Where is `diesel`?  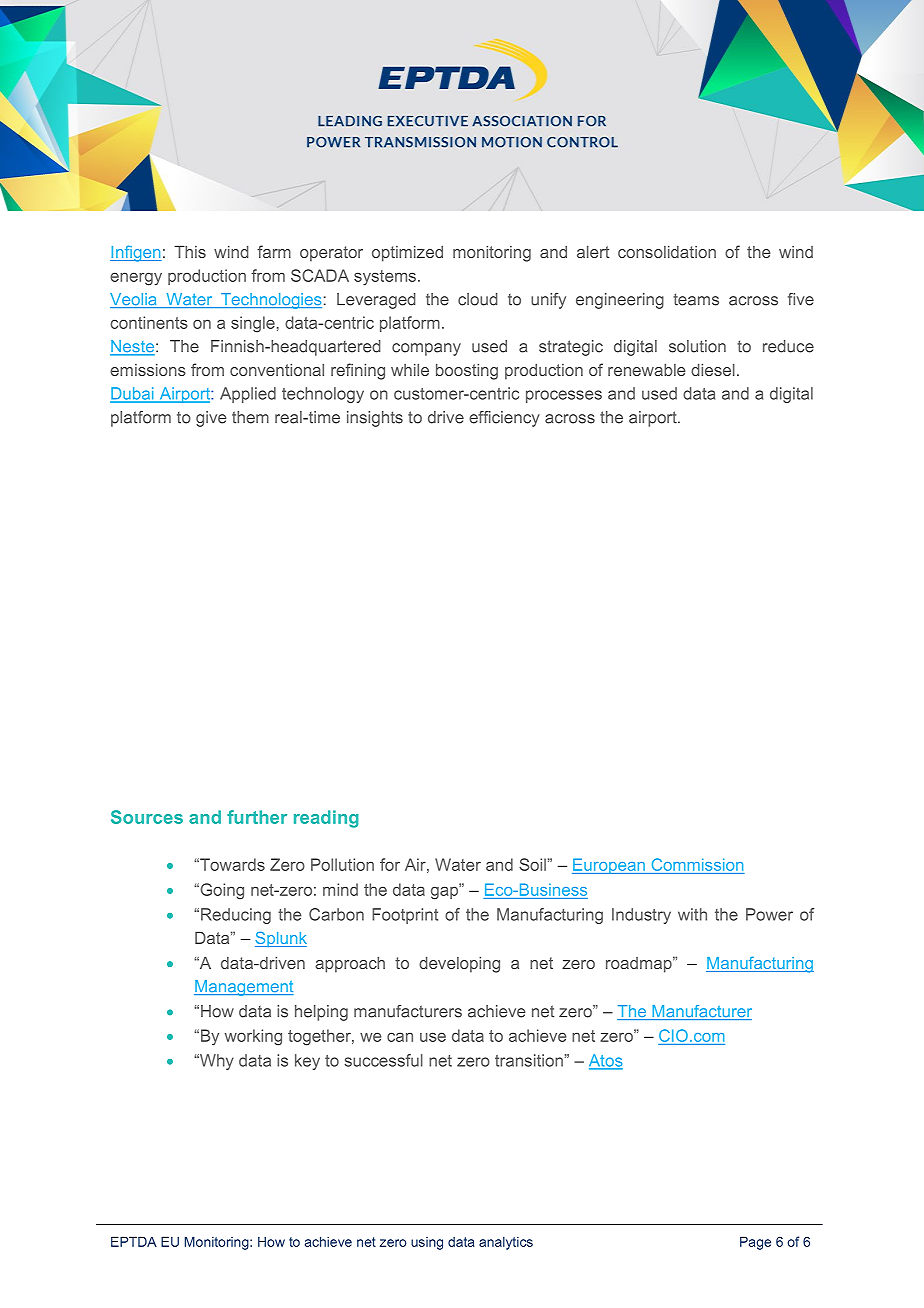
diesel is located at coordinates (713, 370).
